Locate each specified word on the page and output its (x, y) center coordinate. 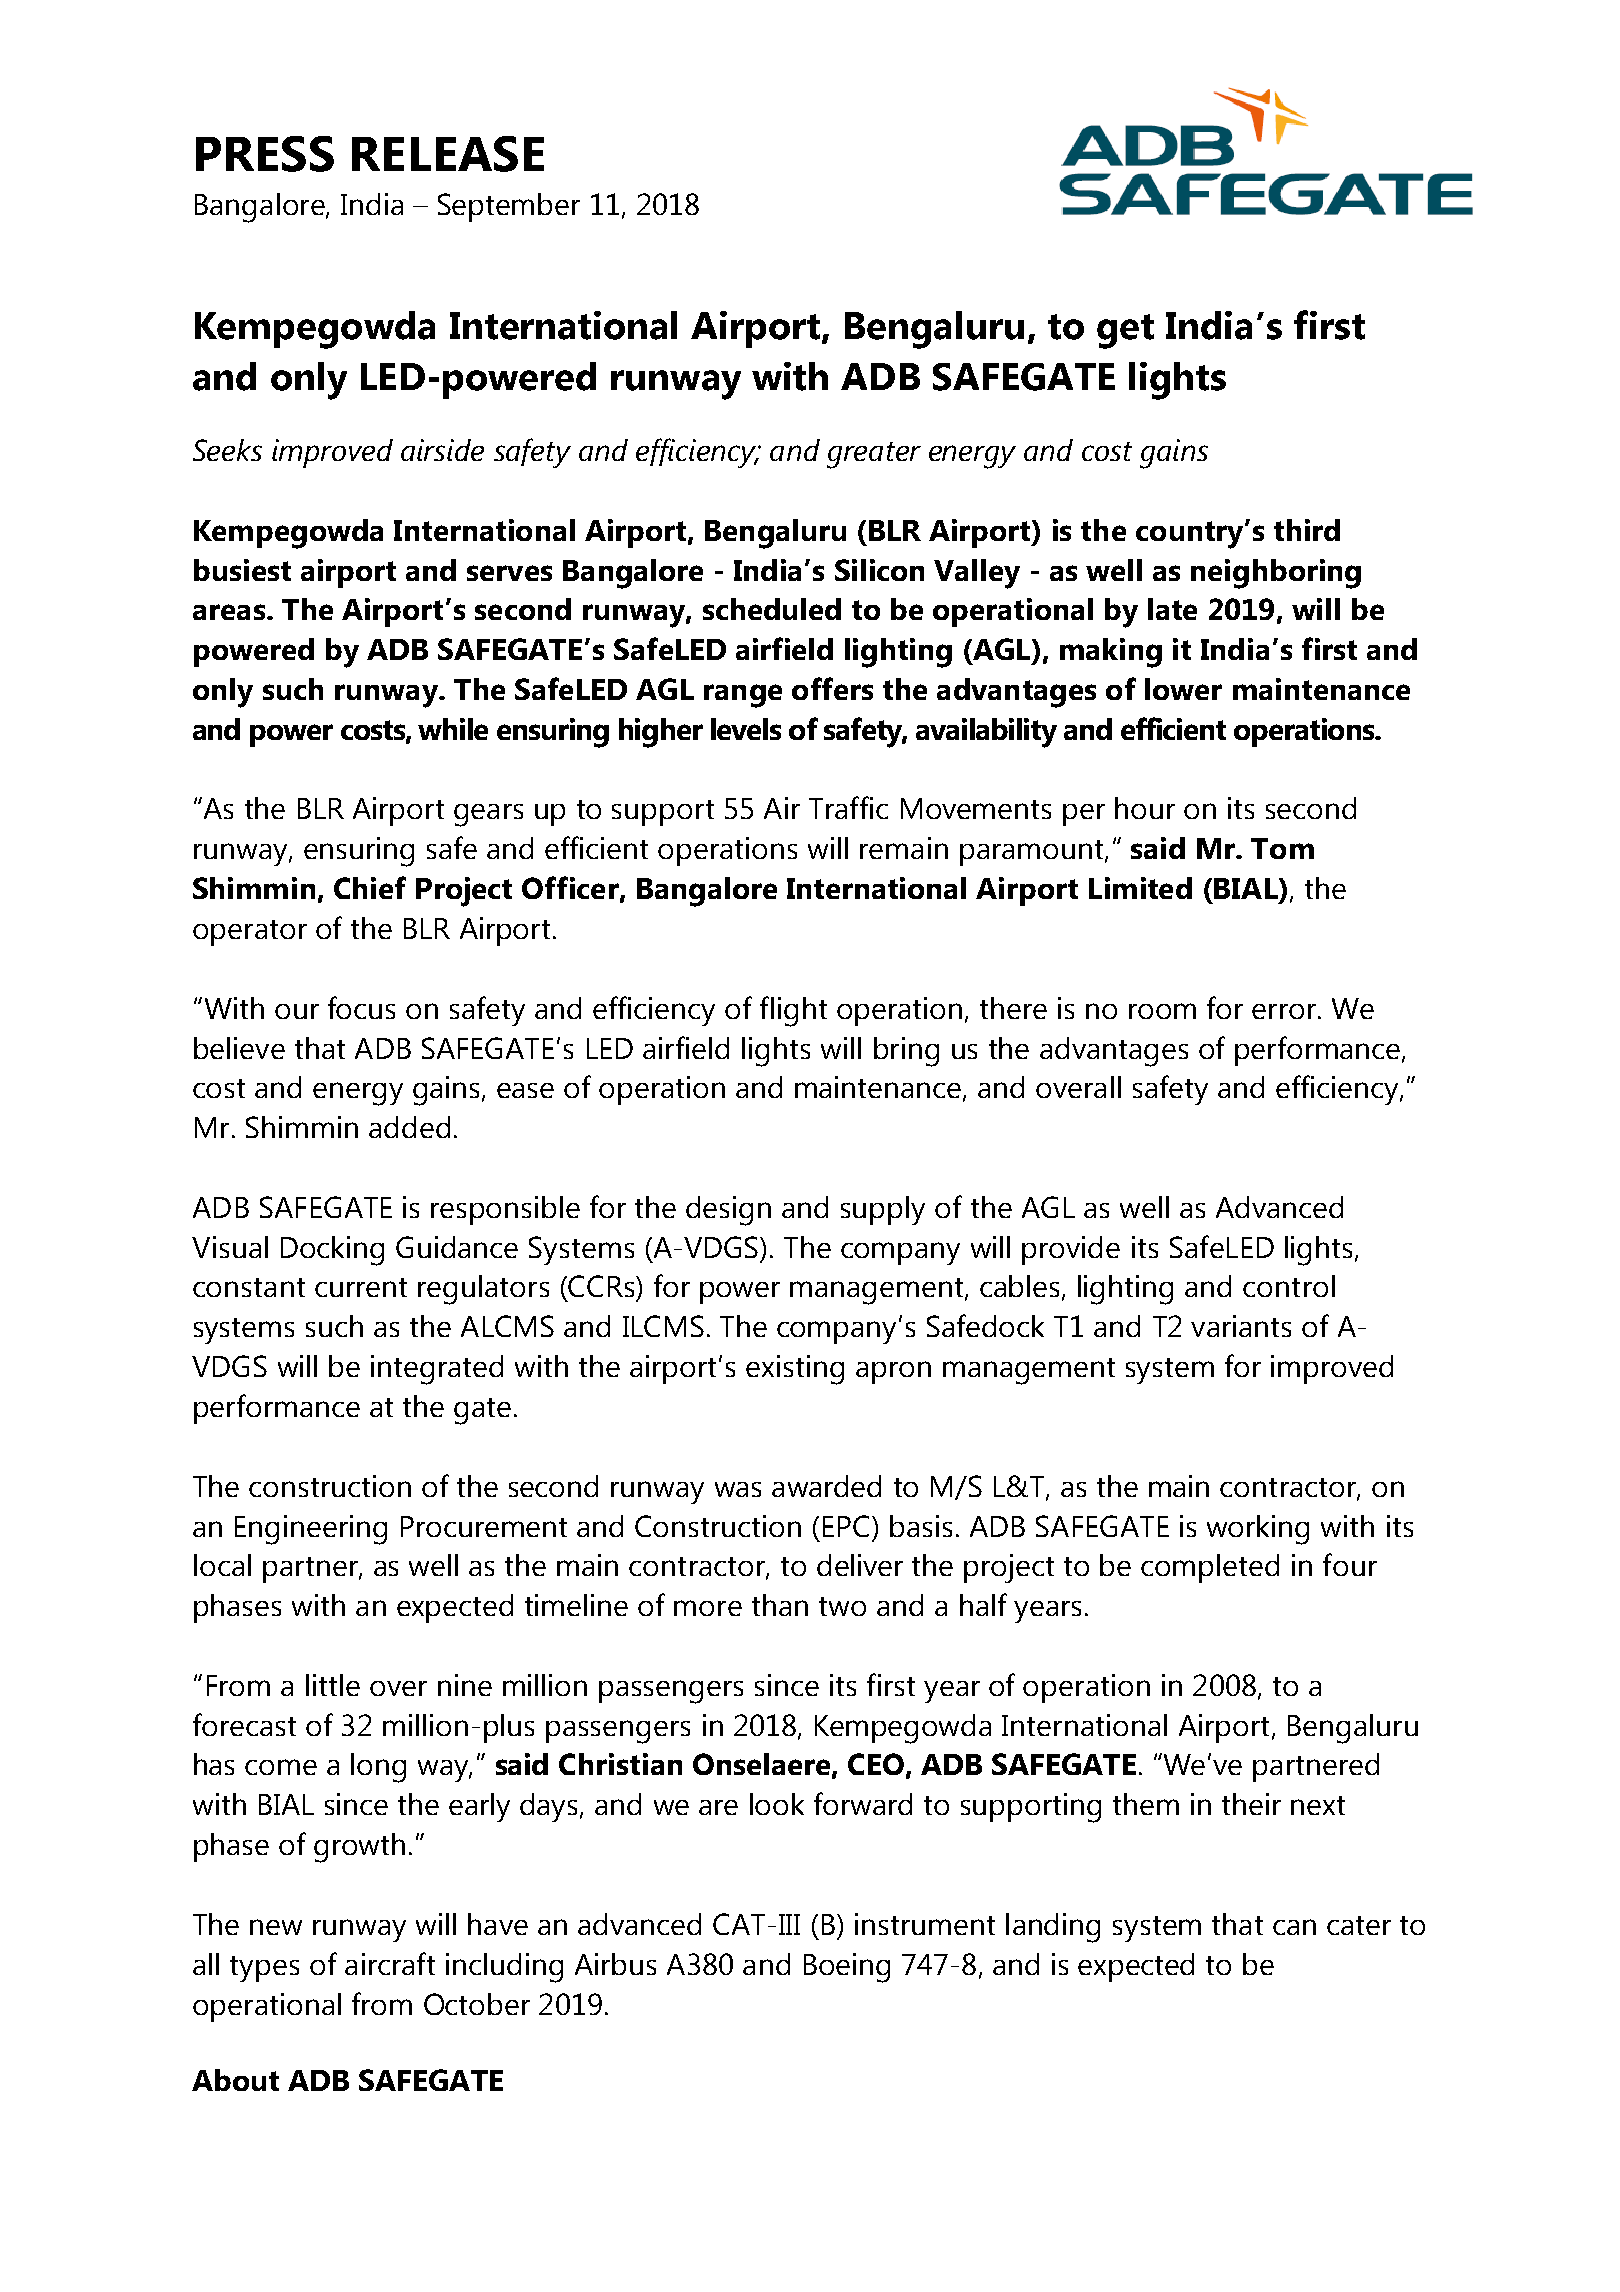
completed (1210, 1568)
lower (1183, 689)
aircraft (390, 1963)
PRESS (265, 154)
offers (832, 688)
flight (793, 1011)
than (780, 1605)
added (409, 1127)
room (1162, 1011)
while (453, 729)
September (509, 207)
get (1125, 331)
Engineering (311, 1530)
